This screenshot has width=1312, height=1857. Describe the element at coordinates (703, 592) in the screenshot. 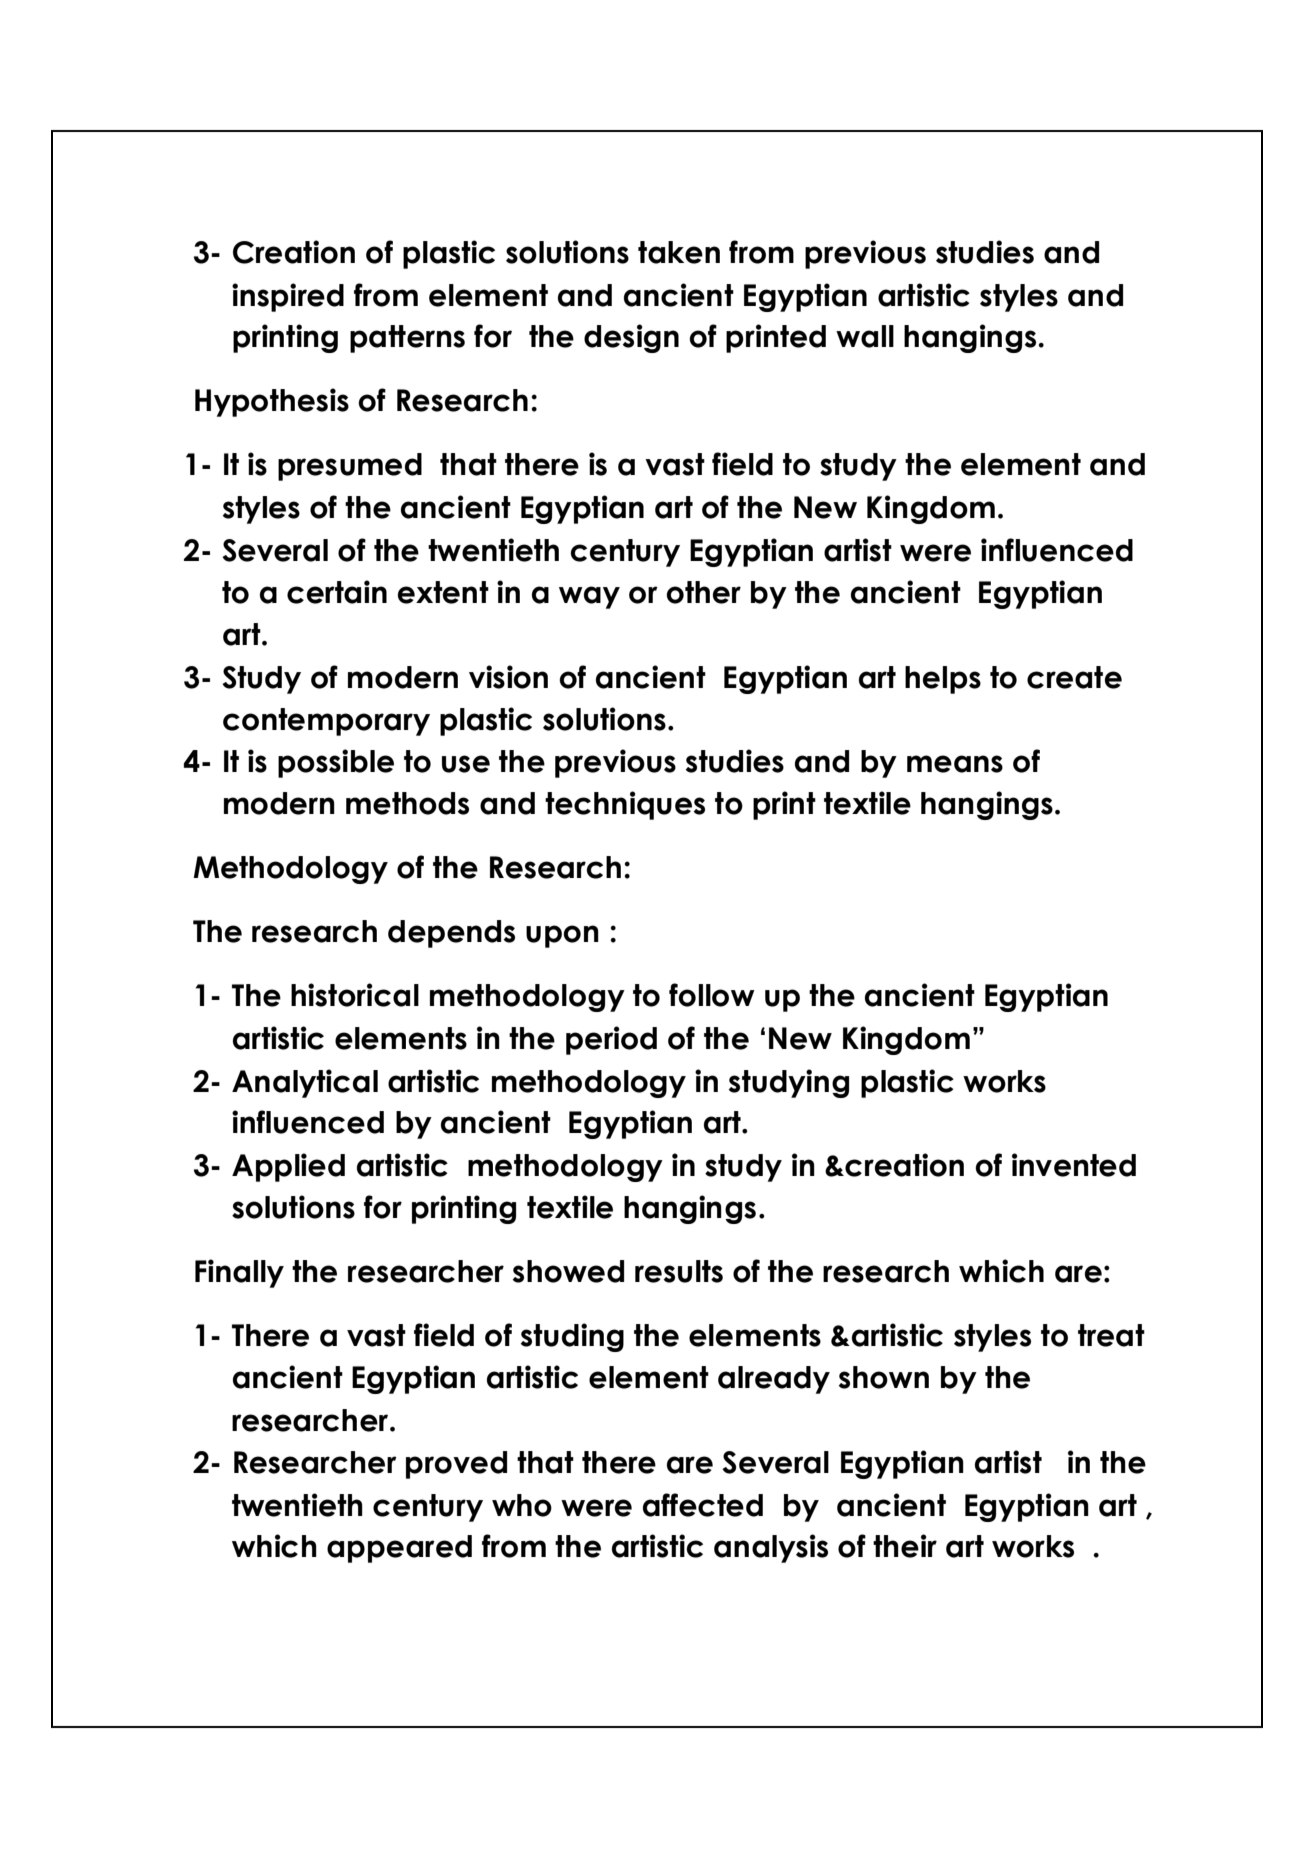

I see `other` at that location.
